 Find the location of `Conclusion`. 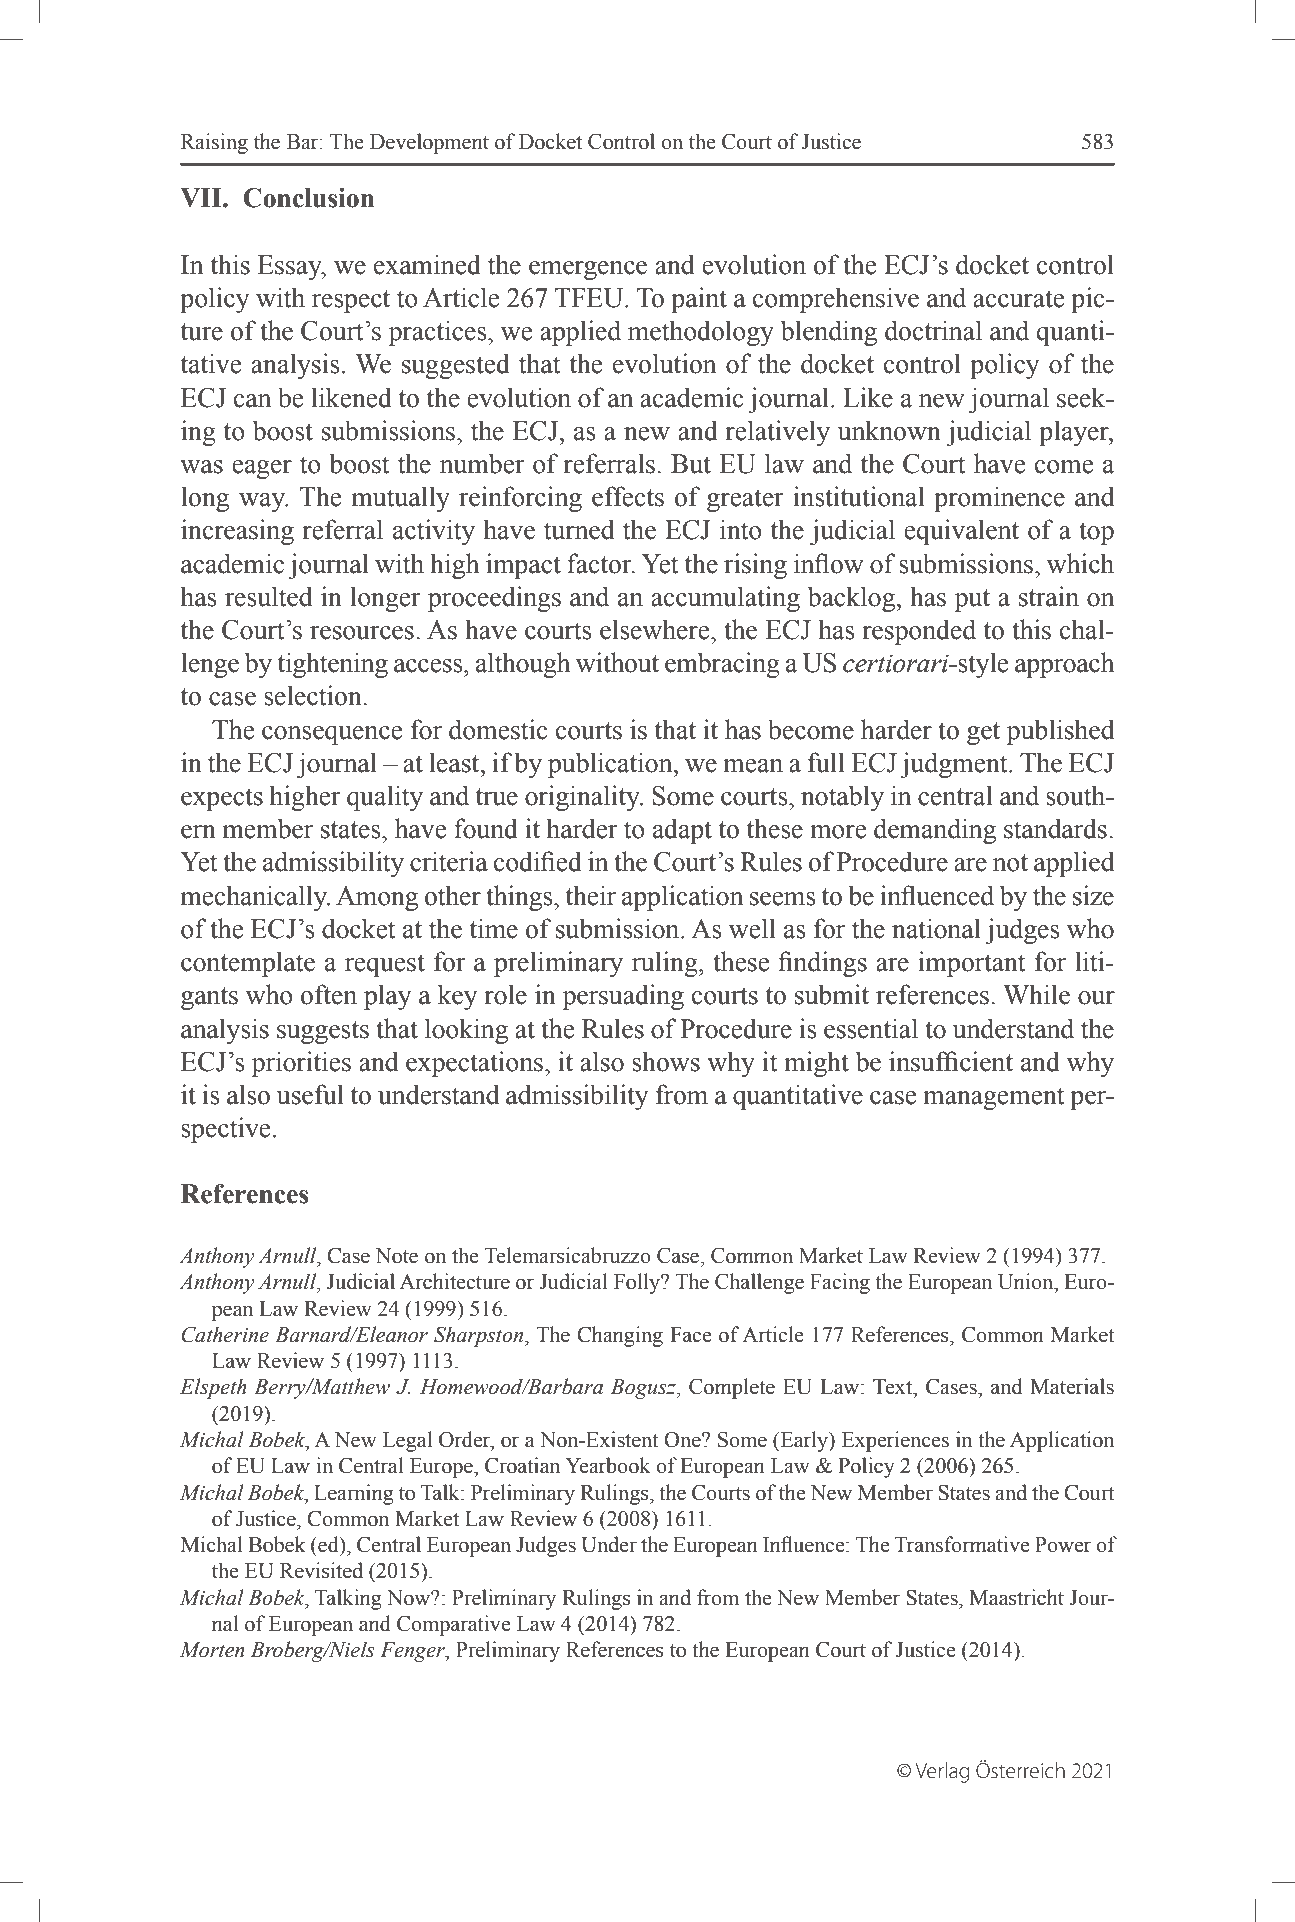

Conclusion is located at coordinates (308, 198).
